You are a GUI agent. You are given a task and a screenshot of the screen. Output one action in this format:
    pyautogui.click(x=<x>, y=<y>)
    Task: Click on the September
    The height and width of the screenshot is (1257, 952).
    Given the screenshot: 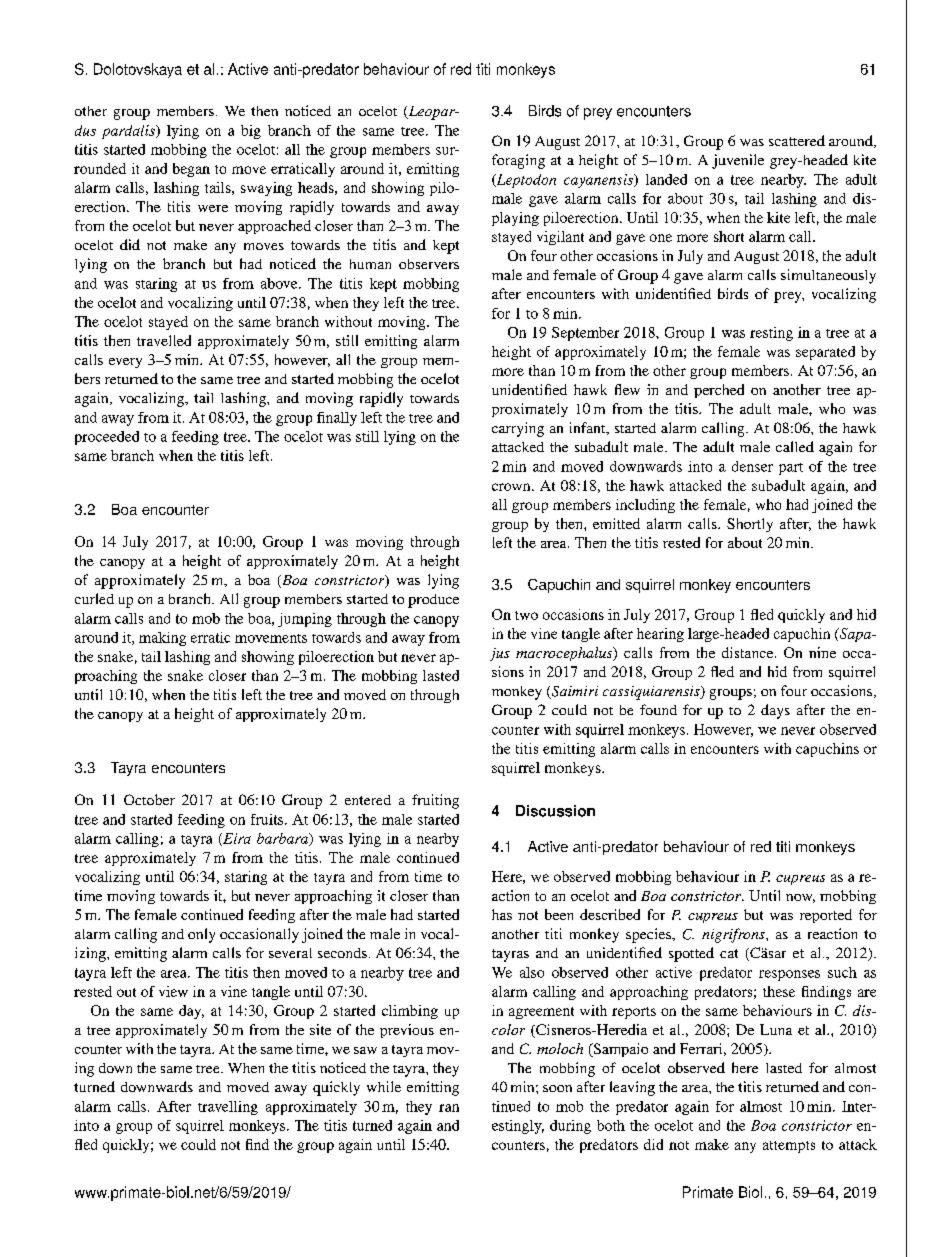 What is the action you would take?
    pyautogui.click(x=585, y=334)
